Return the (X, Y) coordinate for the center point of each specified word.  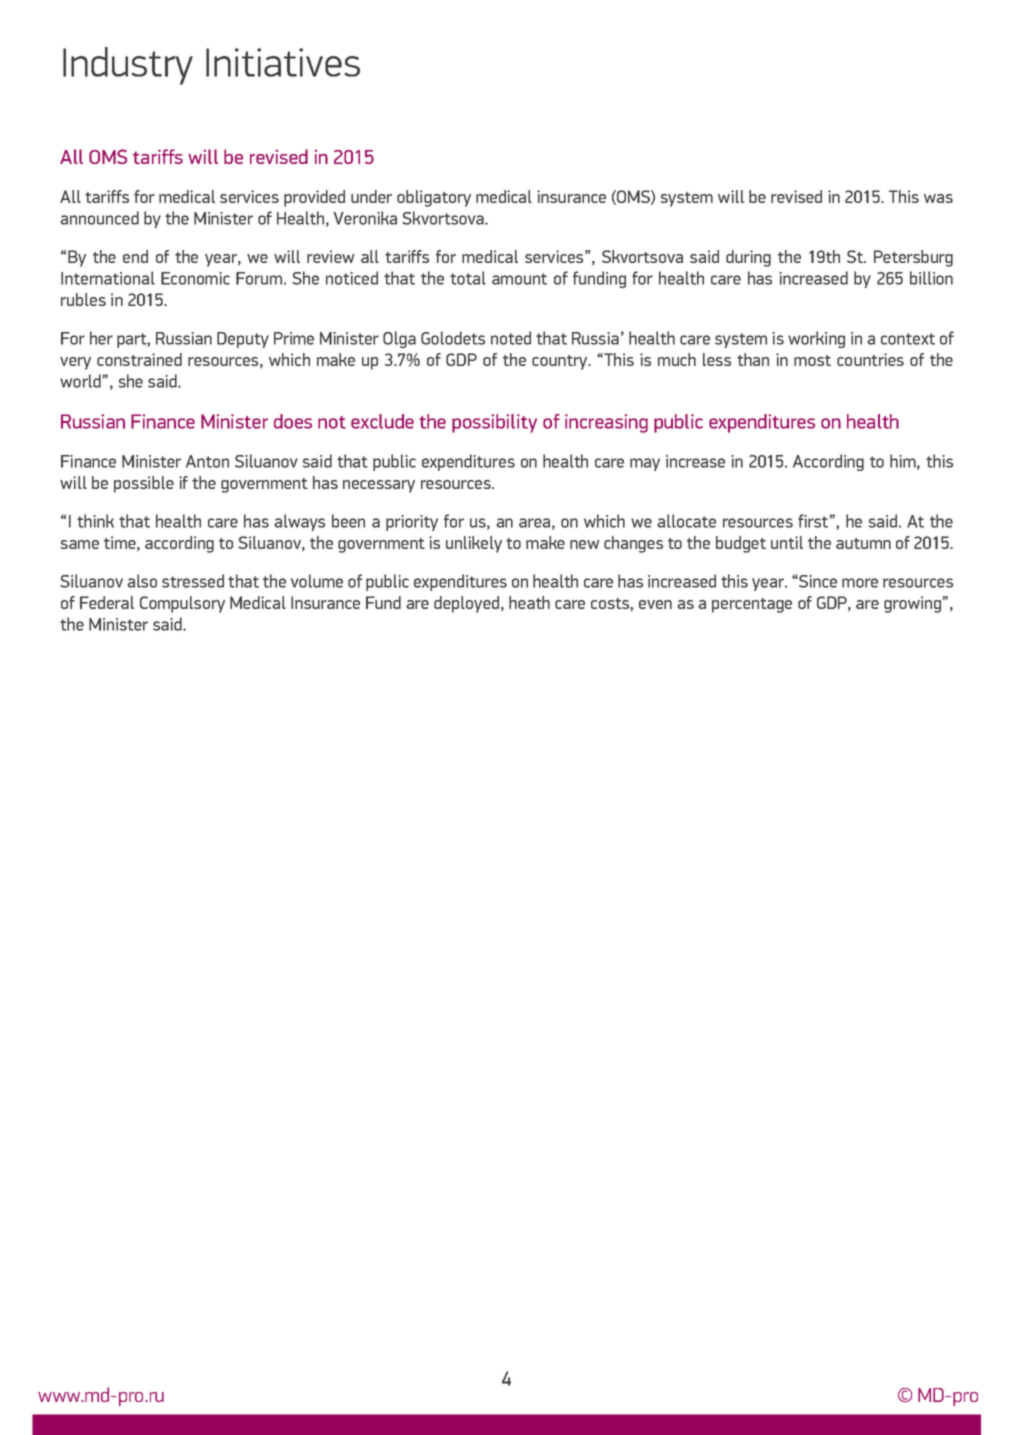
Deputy (243, 340)
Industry (128, 66)
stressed (193, 581)
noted (511, 338)
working (816, 339)
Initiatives (283, 62)
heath (529, 602)
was (938, 198)
